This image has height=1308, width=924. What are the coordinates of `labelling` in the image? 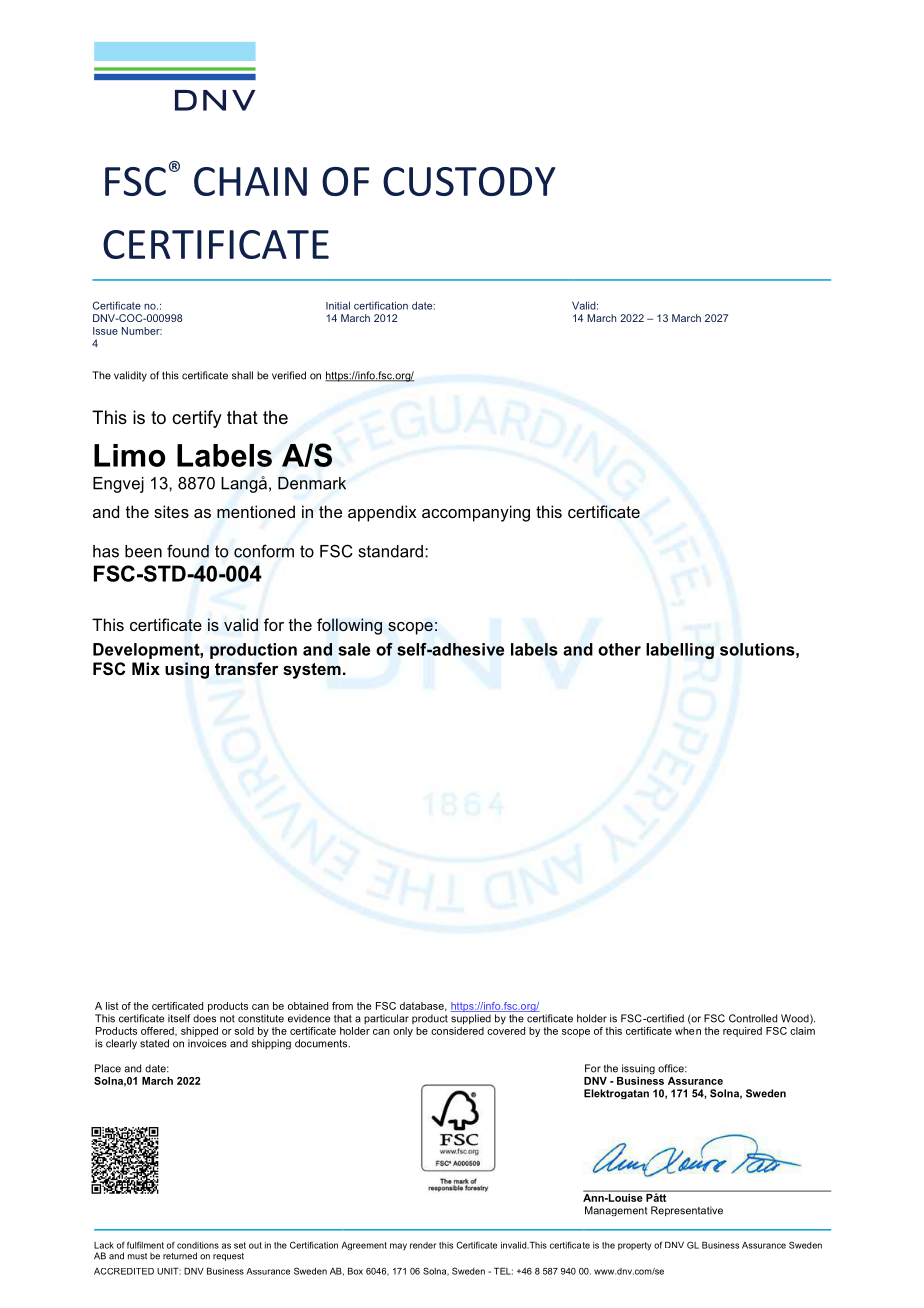 It's located at (680, 651).
